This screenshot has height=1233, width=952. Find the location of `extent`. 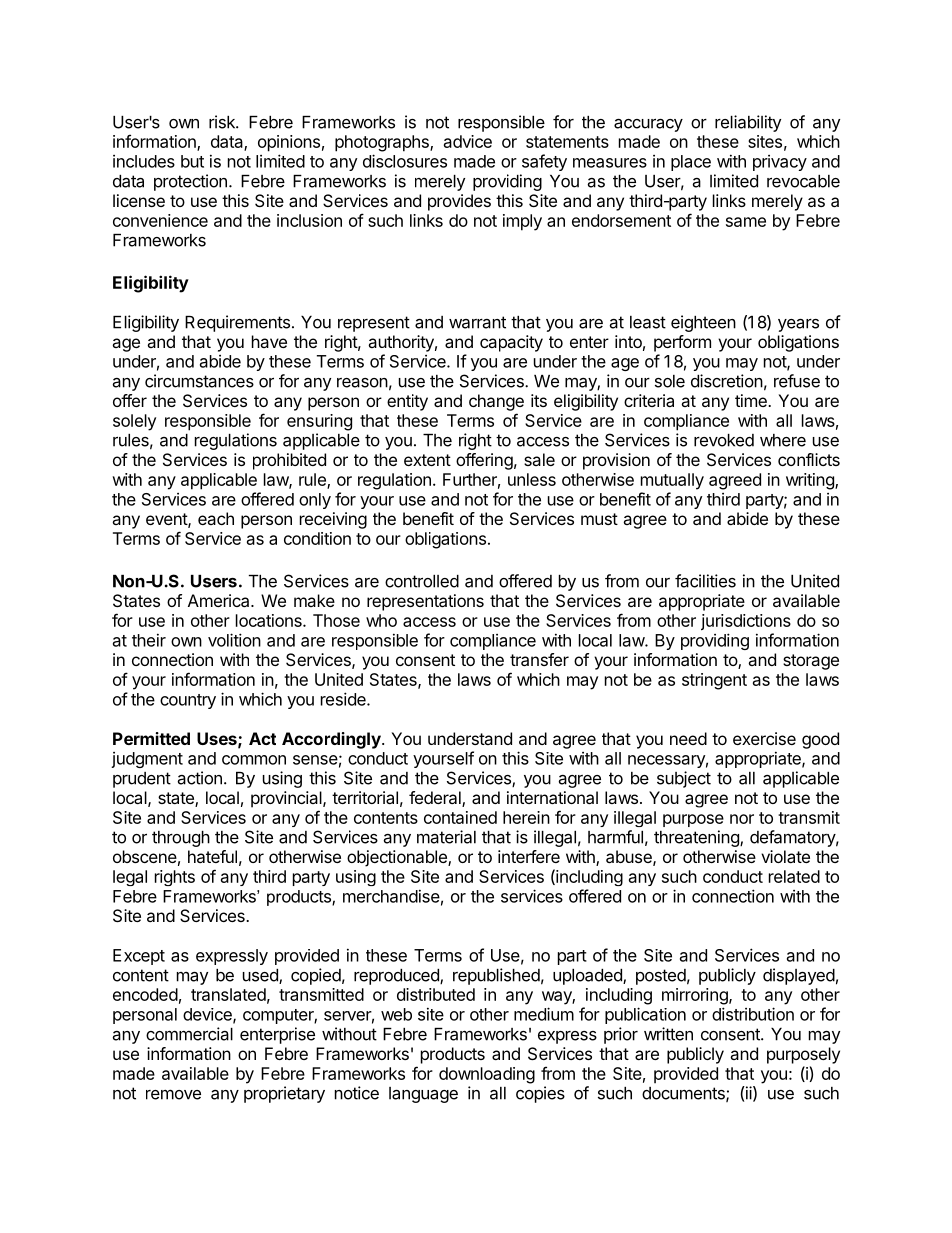

extent is located at coordinates (427, 460).
